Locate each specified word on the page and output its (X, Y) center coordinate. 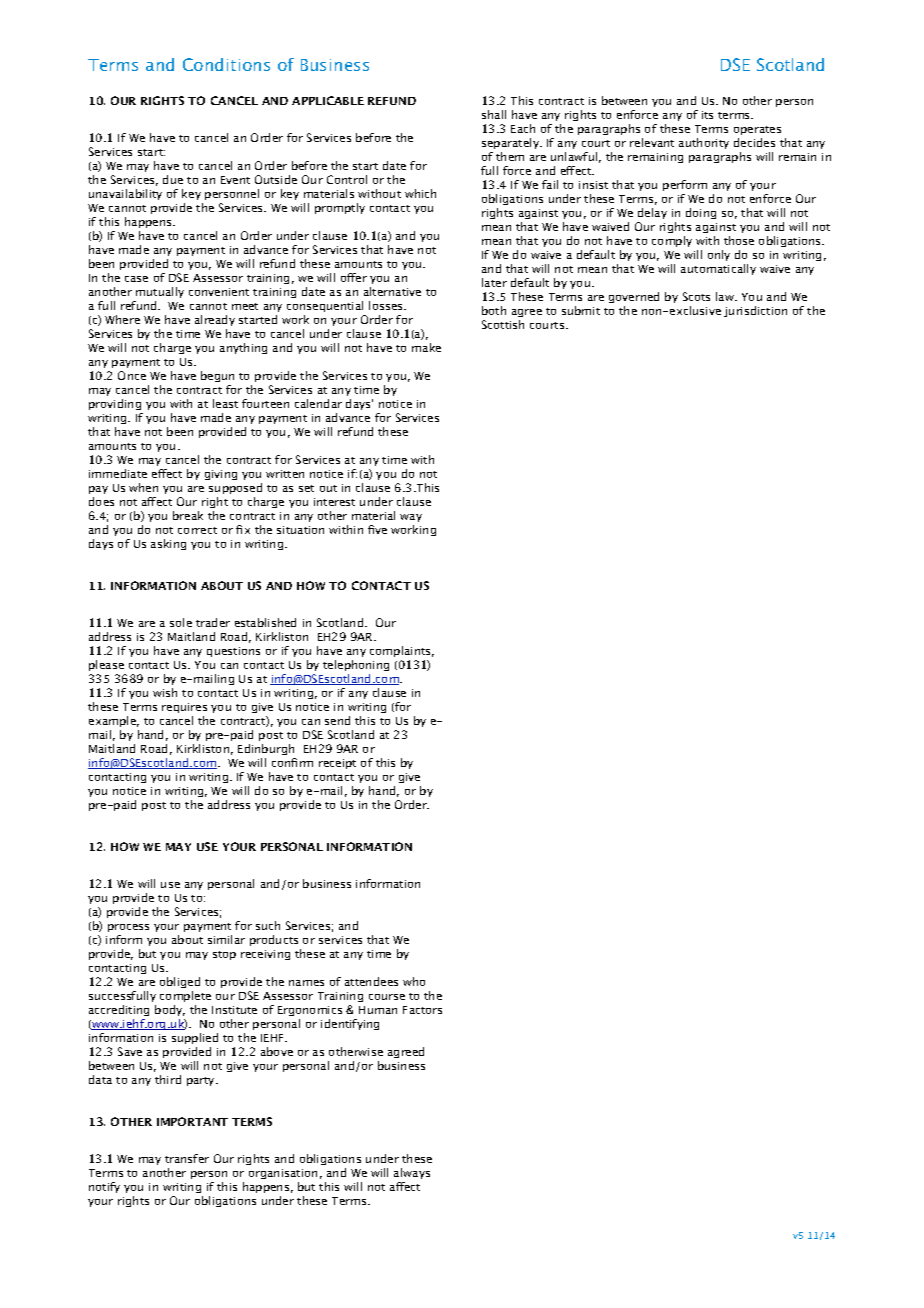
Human (378, 1010)
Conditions (226, 64)
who (414, 981)
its (707, 115)
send (337, 720)
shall (494, 114)
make (426, 347)
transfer (187, 1158)
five (377, 529)
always (412, 1173)
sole (181, 622)
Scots (696, 296)
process (128, 928)
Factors (422, 1010)
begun (217, 376)
